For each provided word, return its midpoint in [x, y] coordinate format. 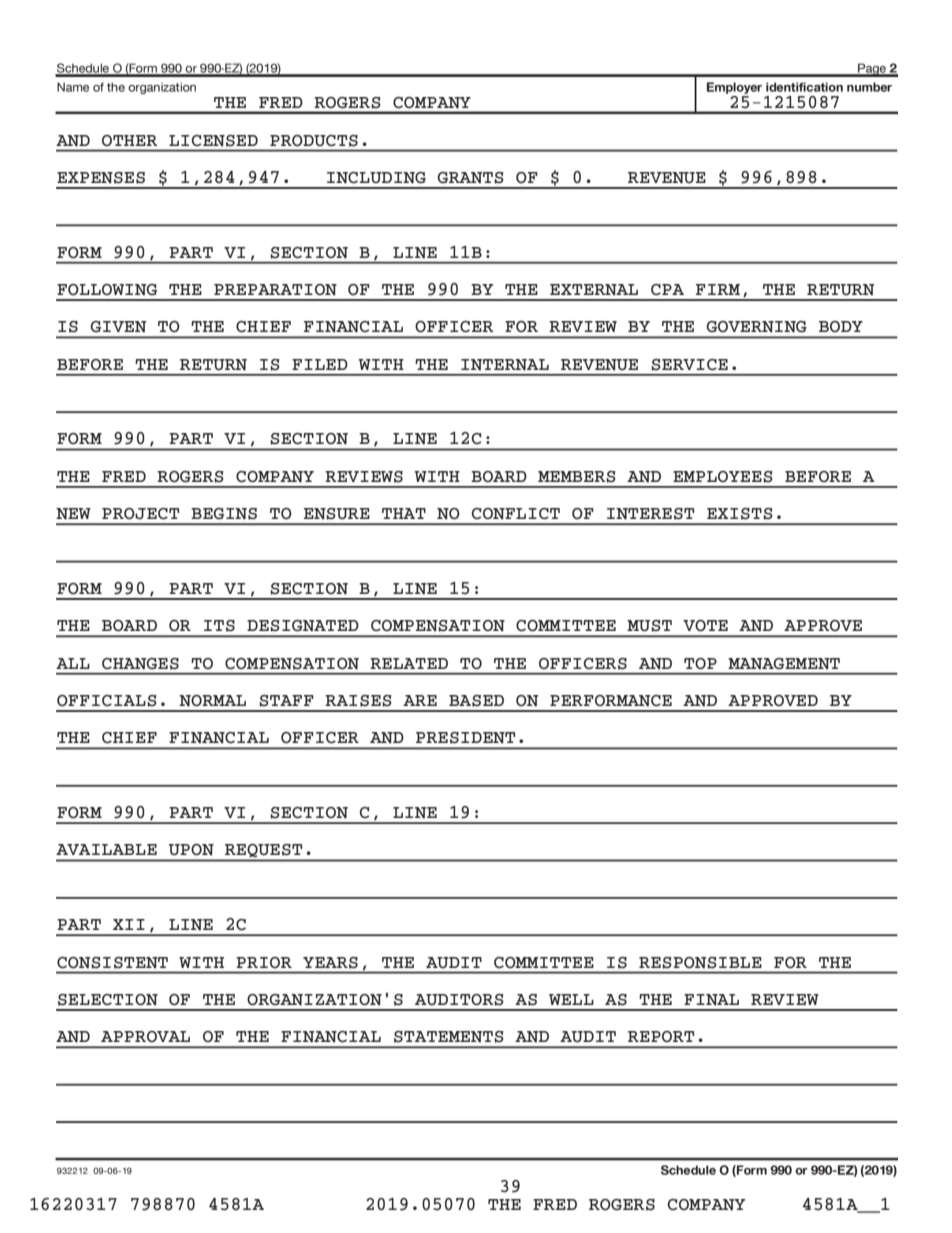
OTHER [129, 141]
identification [804, 87]
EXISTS [740, 514]
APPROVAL [145, 1037]
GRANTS [470, 178]
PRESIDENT [466, 738]
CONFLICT [516, 514]
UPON [191, 850]
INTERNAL [505, 365]
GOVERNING [756, 327]
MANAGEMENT [784, 664]
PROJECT [141, 514]
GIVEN [118, 327]
